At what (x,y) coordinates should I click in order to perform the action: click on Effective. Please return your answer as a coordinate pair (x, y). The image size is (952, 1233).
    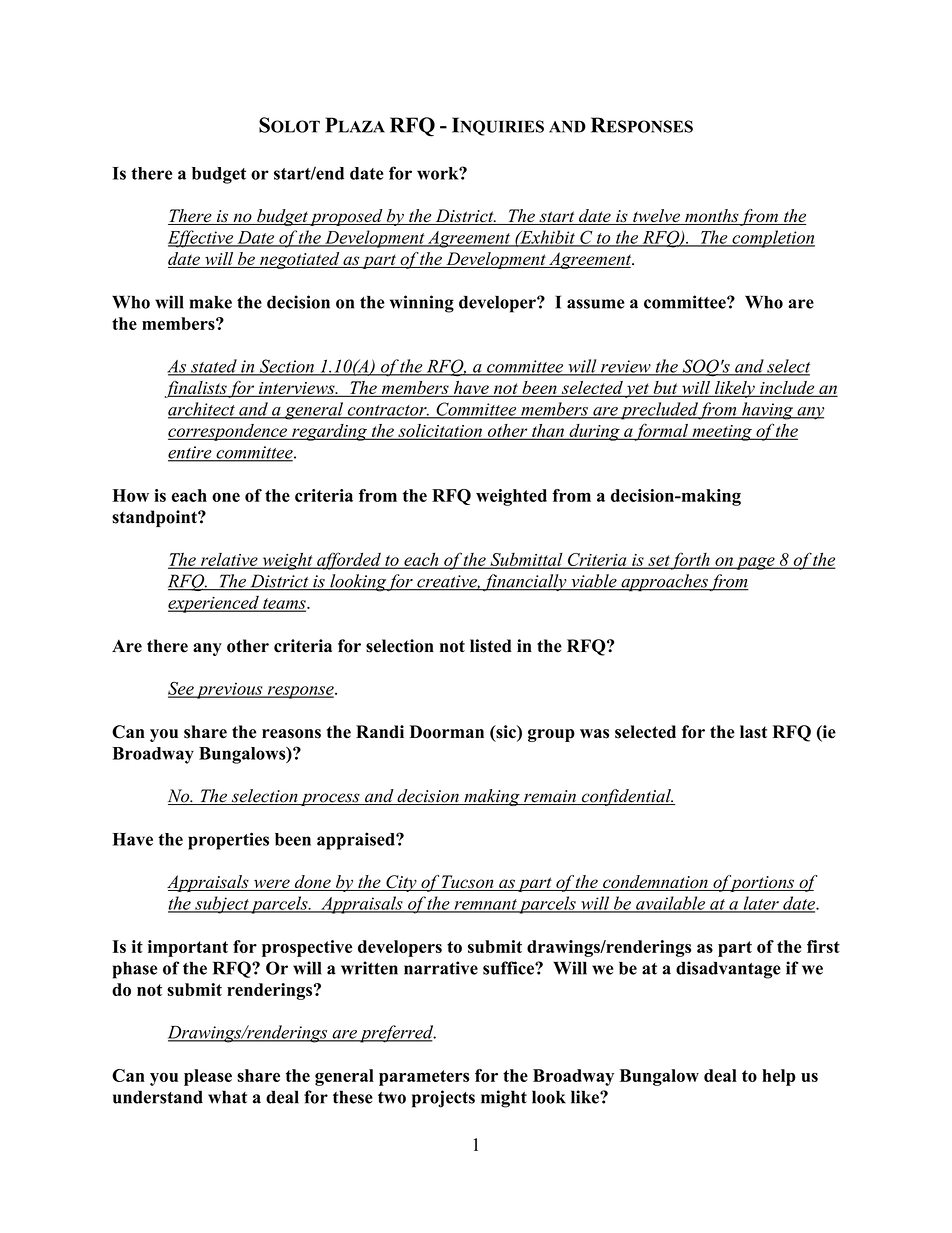
    Looking at the image, I should click on (202, 239).
